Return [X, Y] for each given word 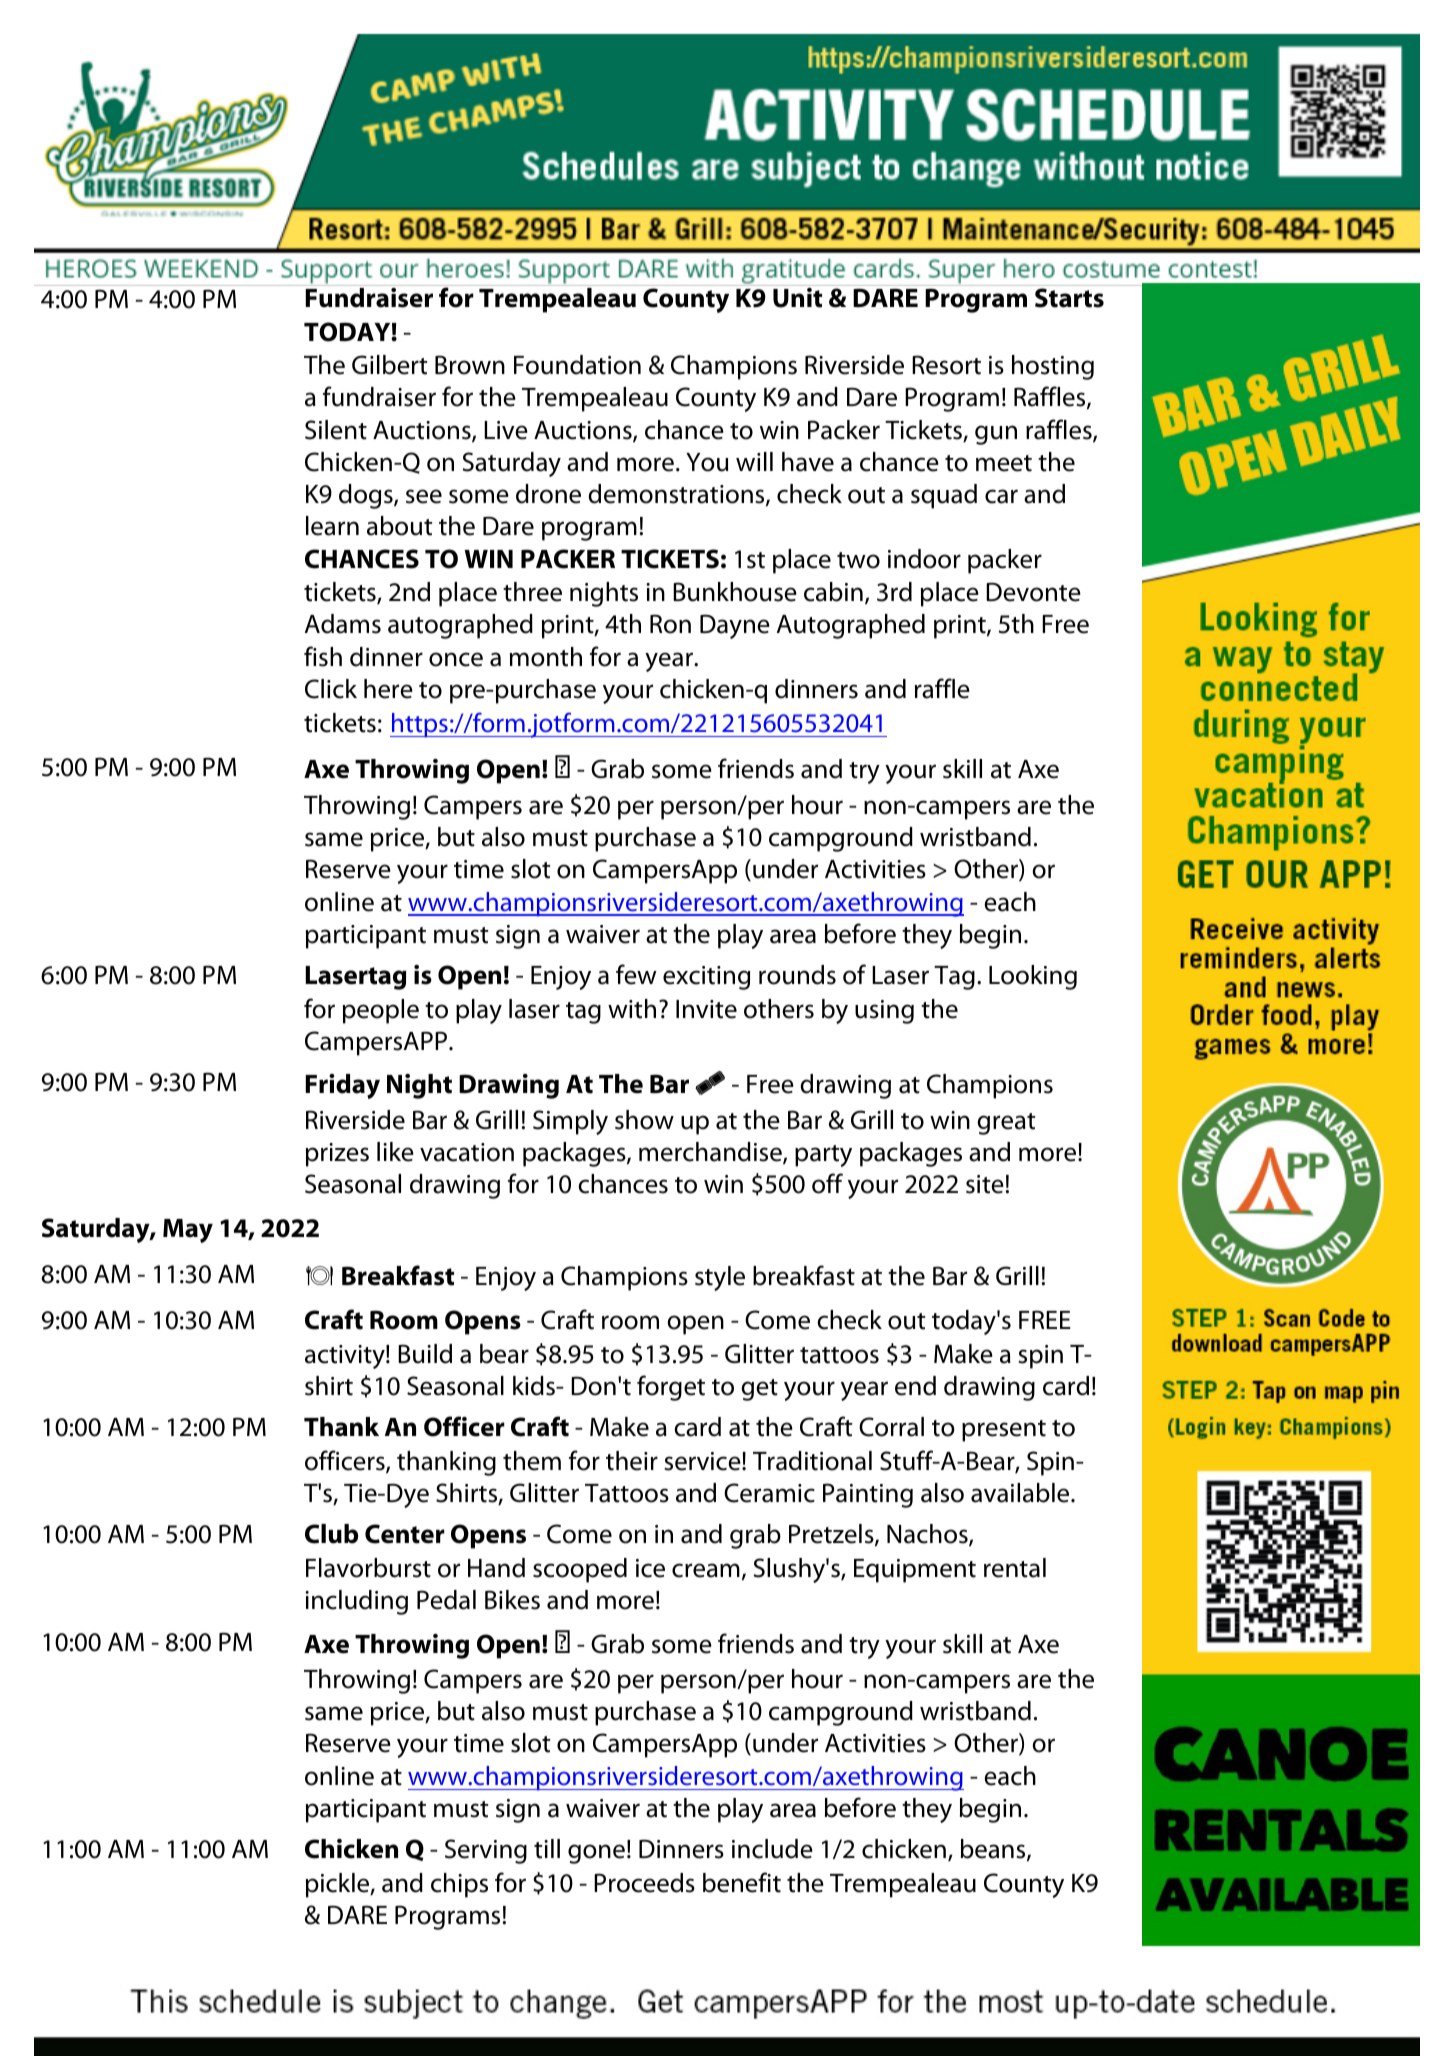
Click [331, 689]
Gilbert [389, 365]
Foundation [577, 365]
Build [425, 1354]
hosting [1053, 367]
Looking [1033, 977]
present [1004, 1431]
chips [459, 1885]
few [636, 974]
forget [671, 1388]
